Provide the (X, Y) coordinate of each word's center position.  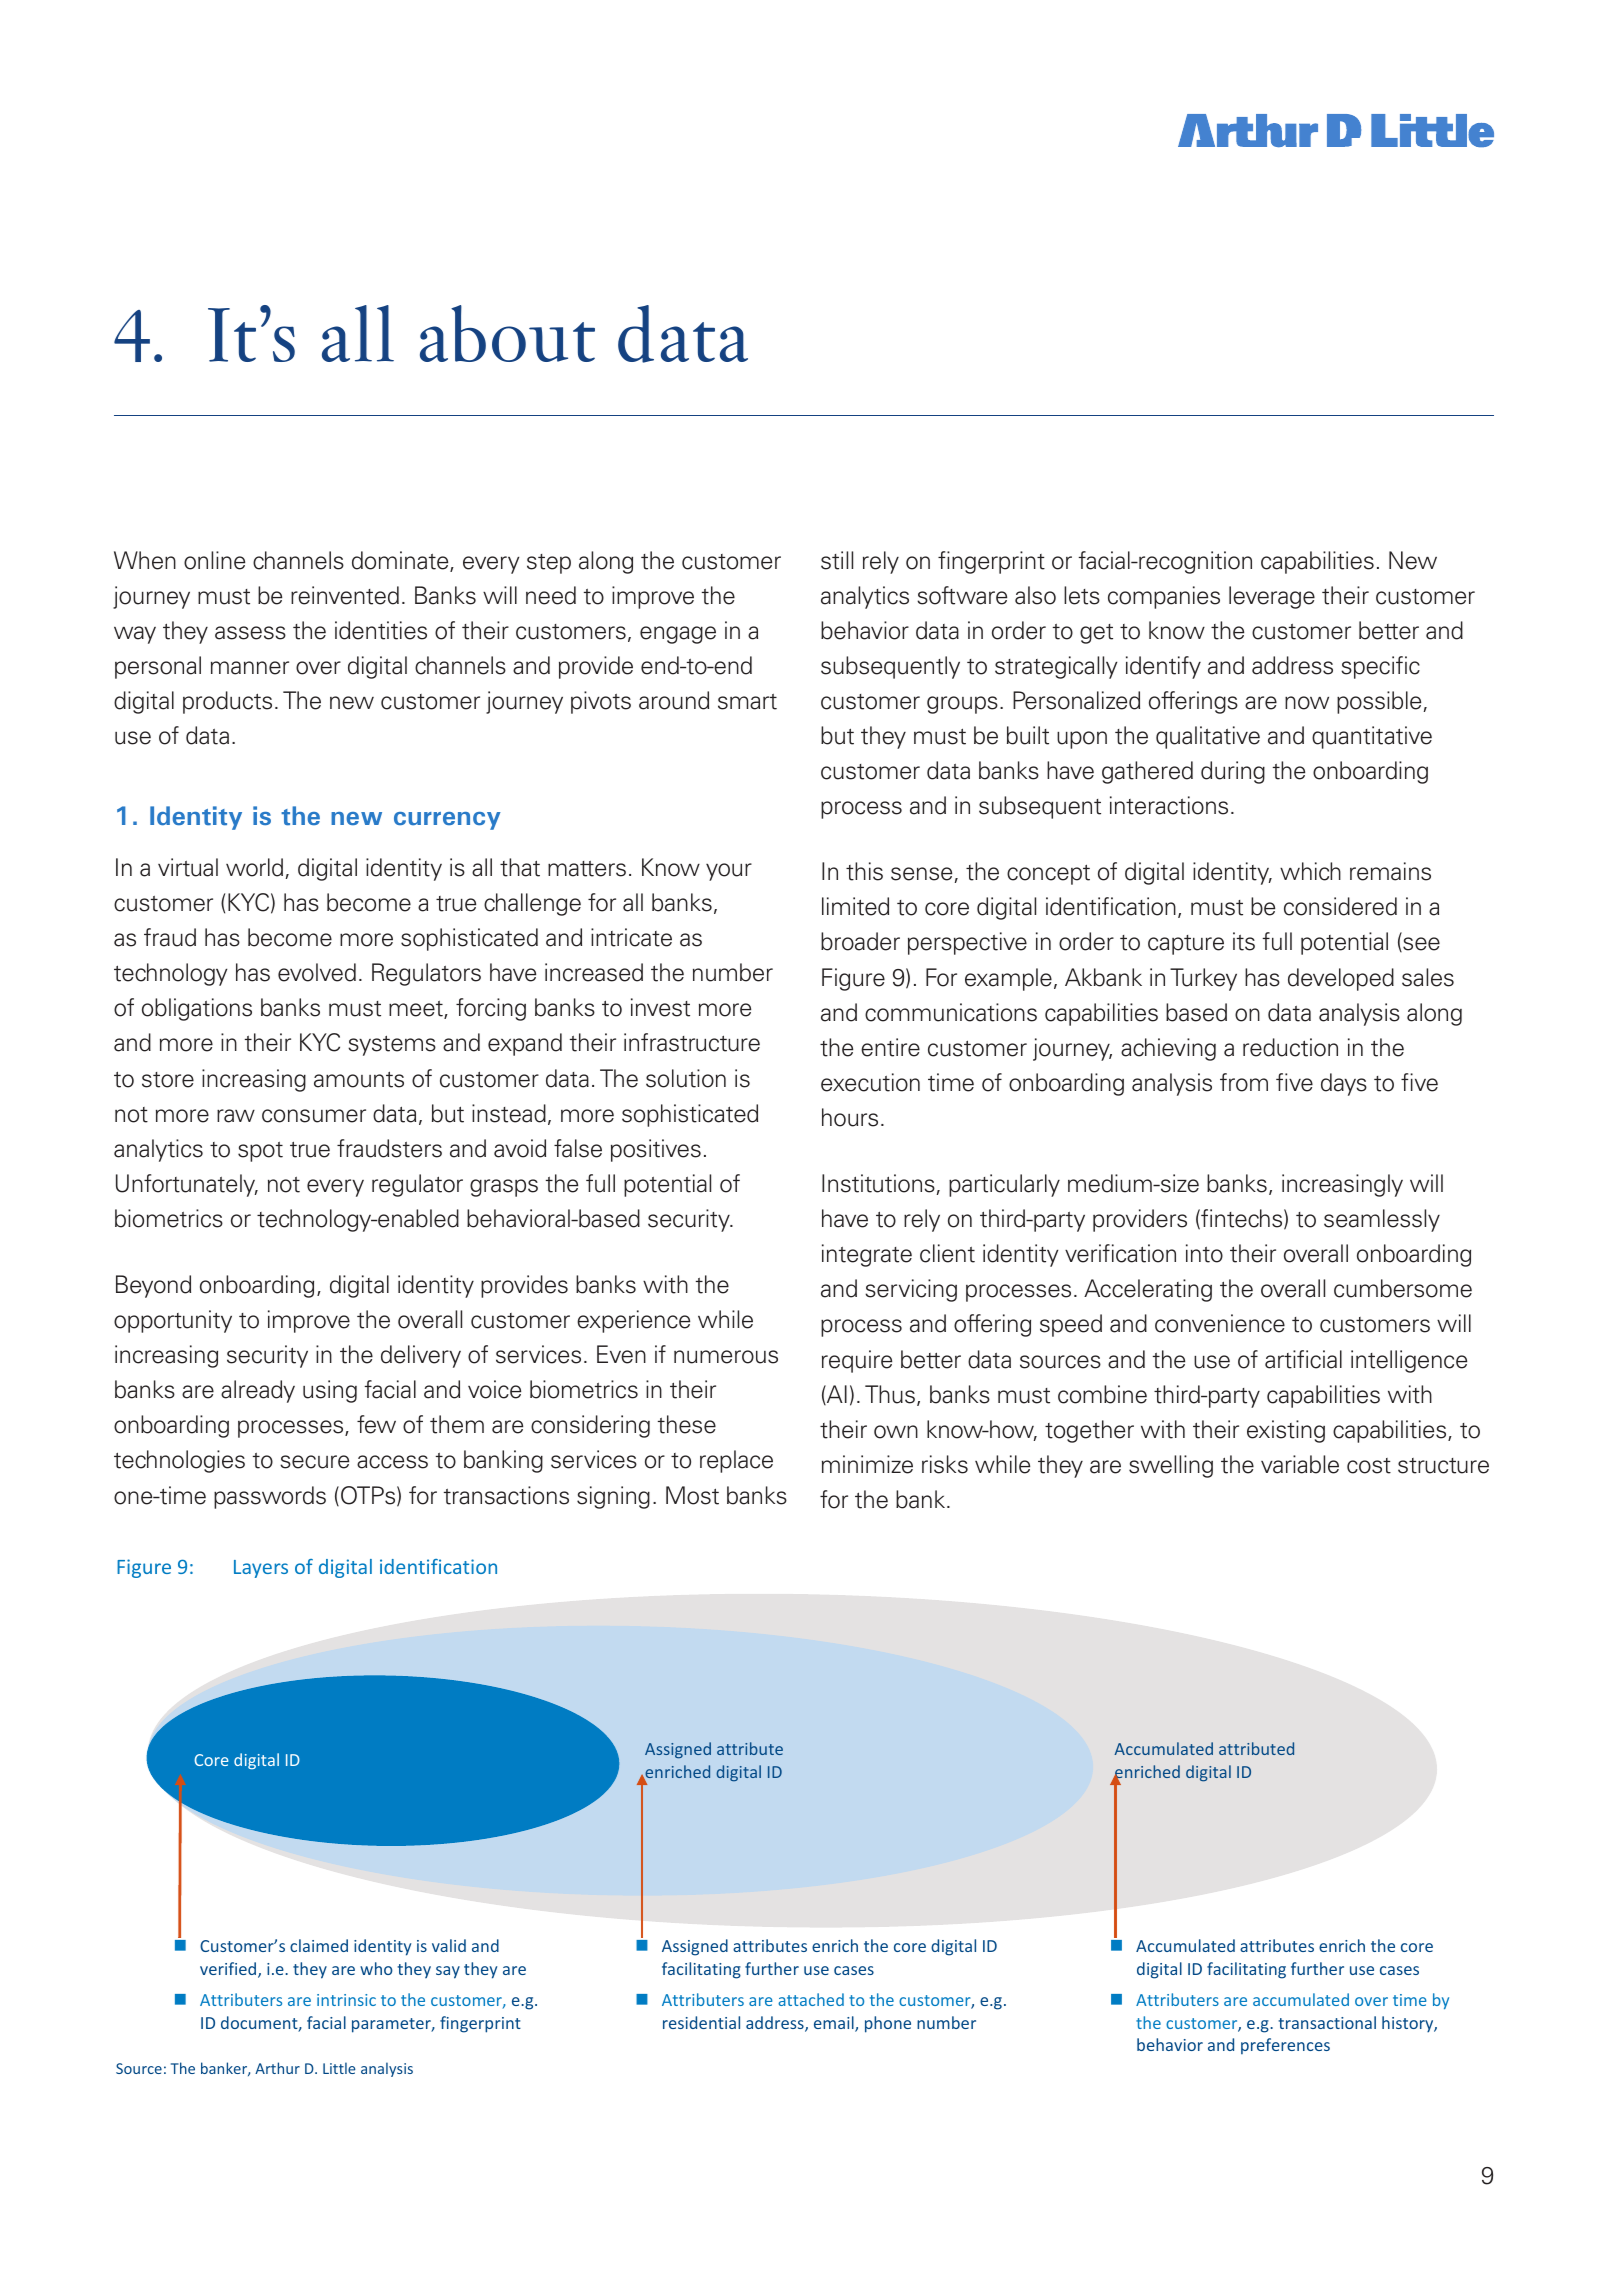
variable (1300, 1464)
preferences (1285, 2046)
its (1244, 941)
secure (314, 1462)
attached (811, 1999)
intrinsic (346, 2000)
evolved (317, 972)
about (507, 333)
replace (736, 1461)
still (837, 560)
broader (860, 941)
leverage (1272, 597)
